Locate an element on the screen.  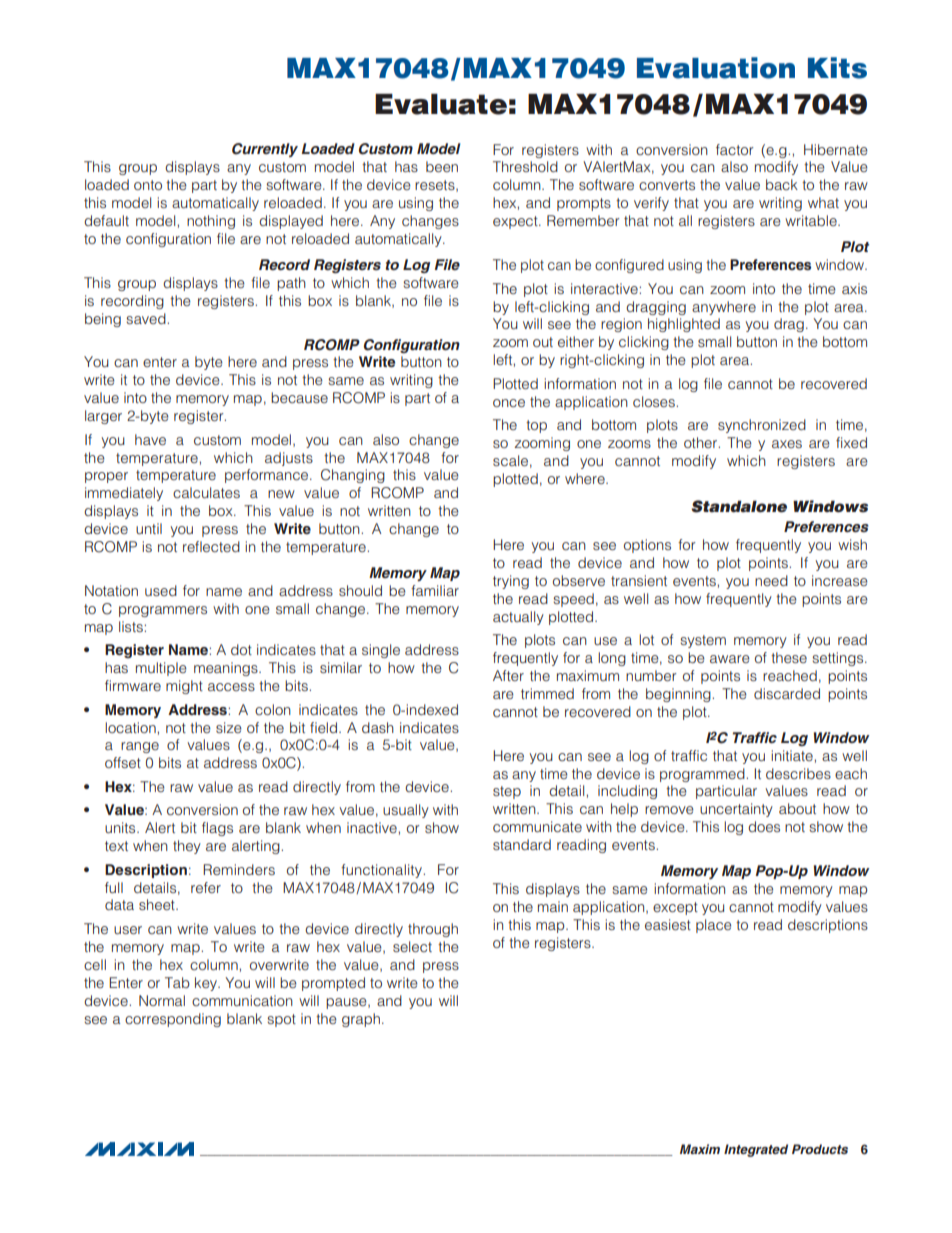
Evaluation is located at coordinates (716, 68).
